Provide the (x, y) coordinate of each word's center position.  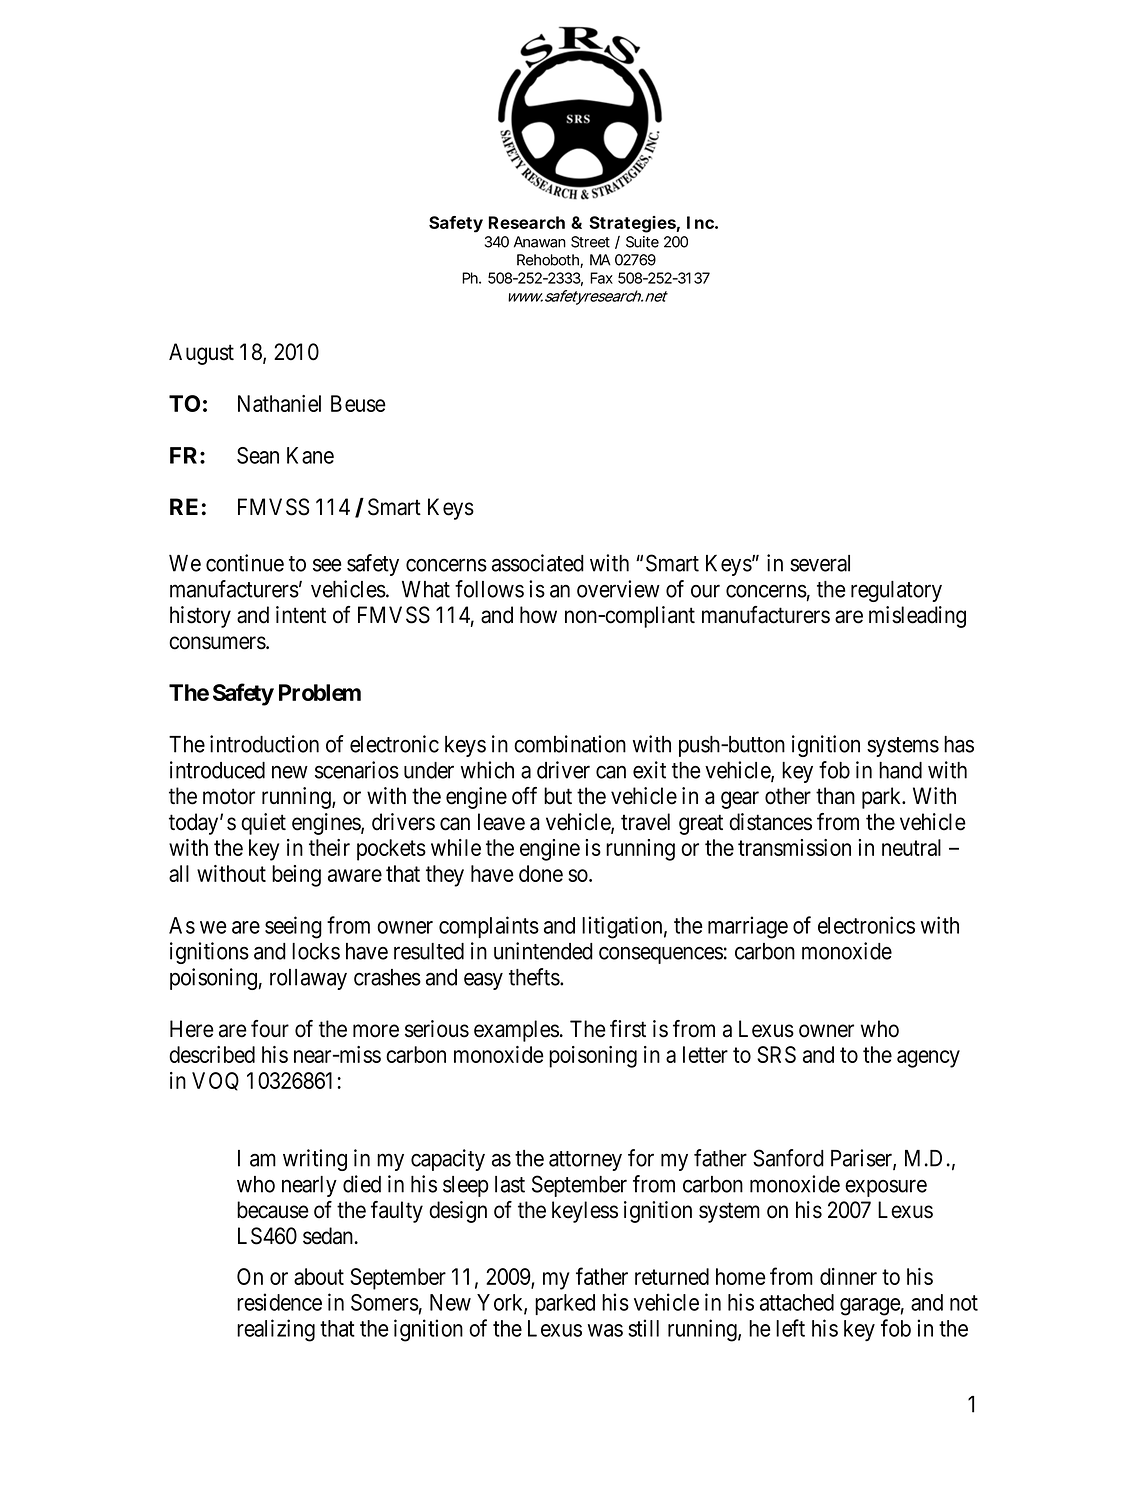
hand (900, 770)
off (524, 796)
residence (279, 1302)
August (201, 354)
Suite (642, 242)
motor (229, 797)
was (605, 1330)
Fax (601, 278)
